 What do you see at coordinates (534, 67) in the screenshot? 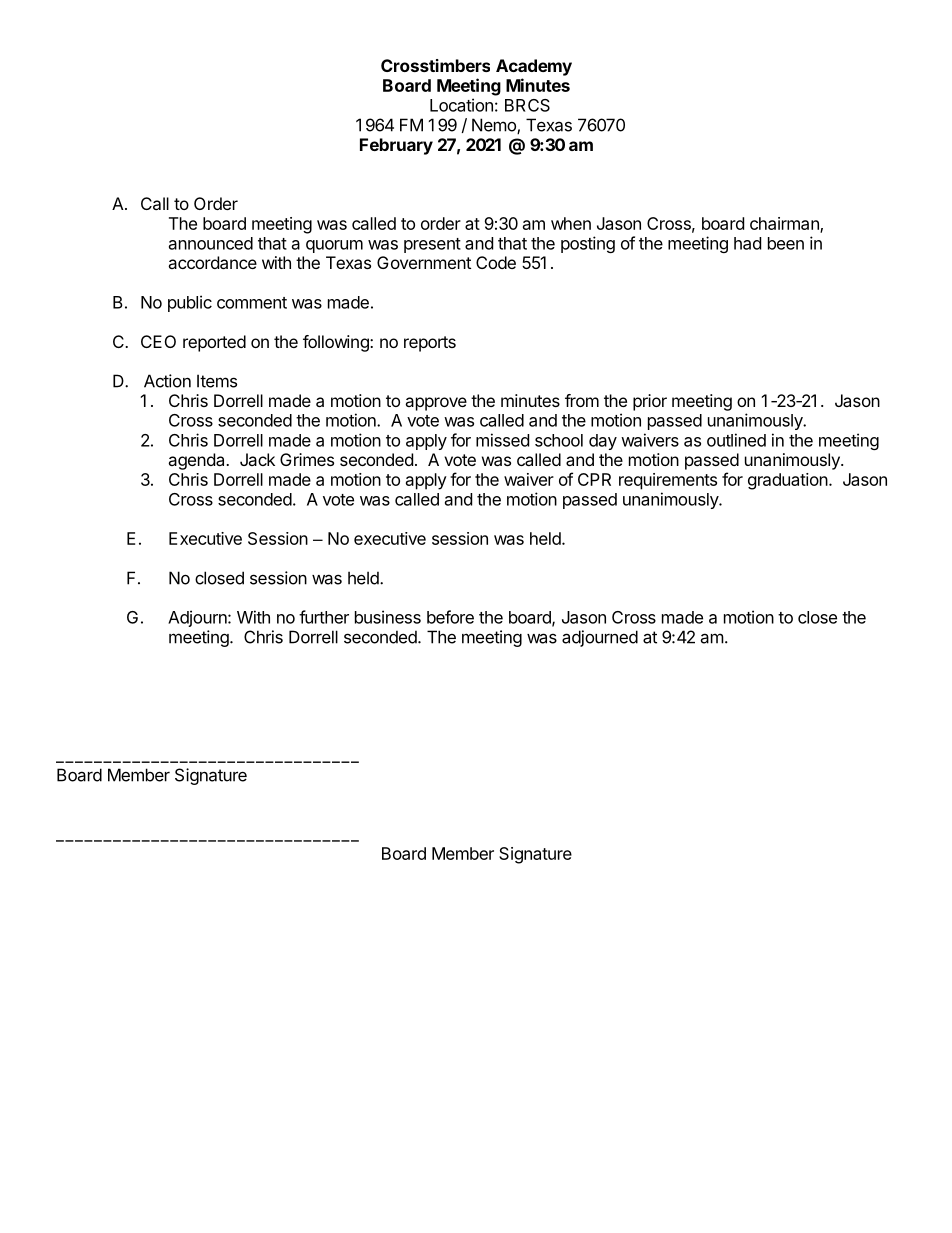
I see `Academy` at bounding box center [534, 67].
